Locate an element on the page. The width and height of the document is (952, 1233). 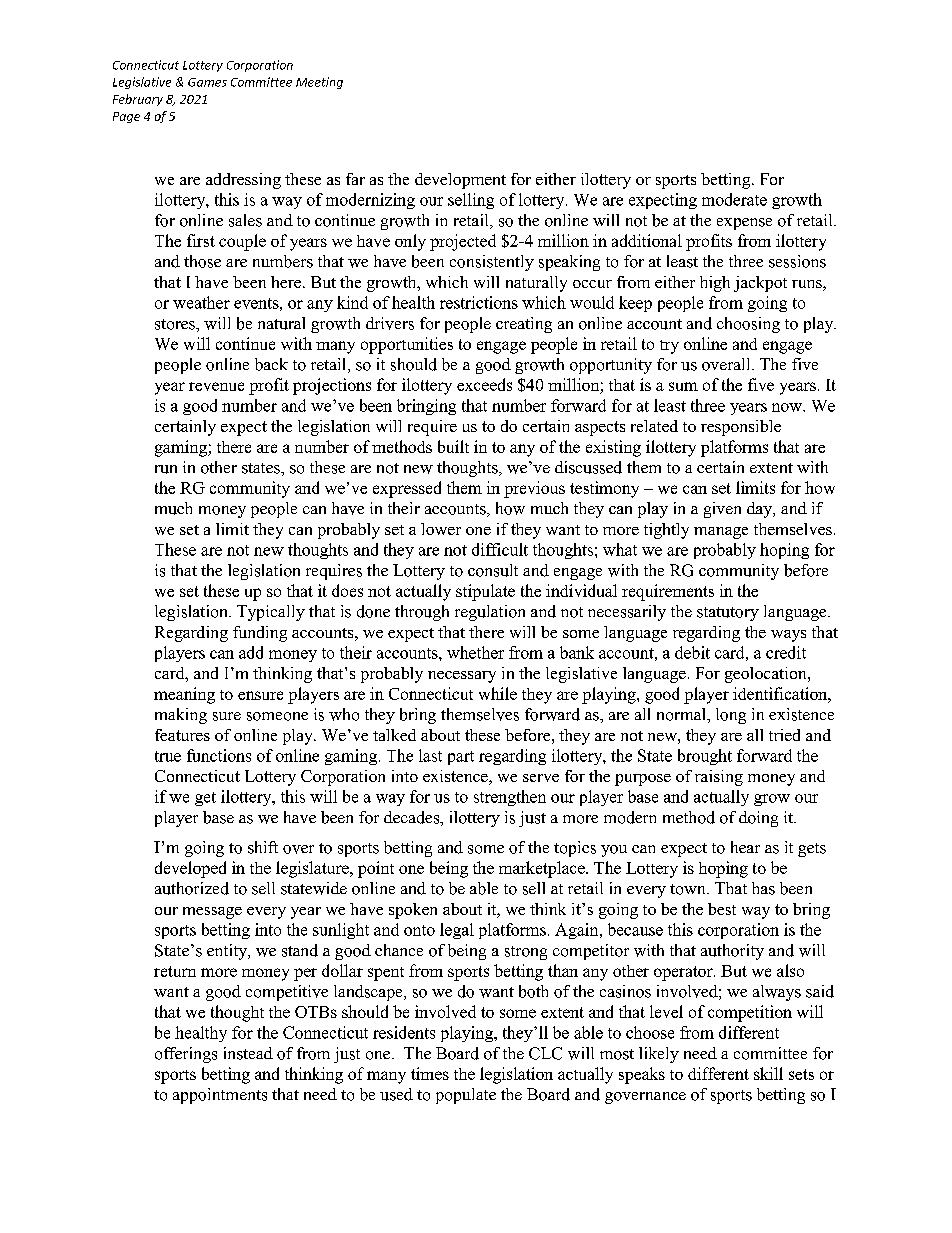
offerings is located at coordinates (186, 1055).
